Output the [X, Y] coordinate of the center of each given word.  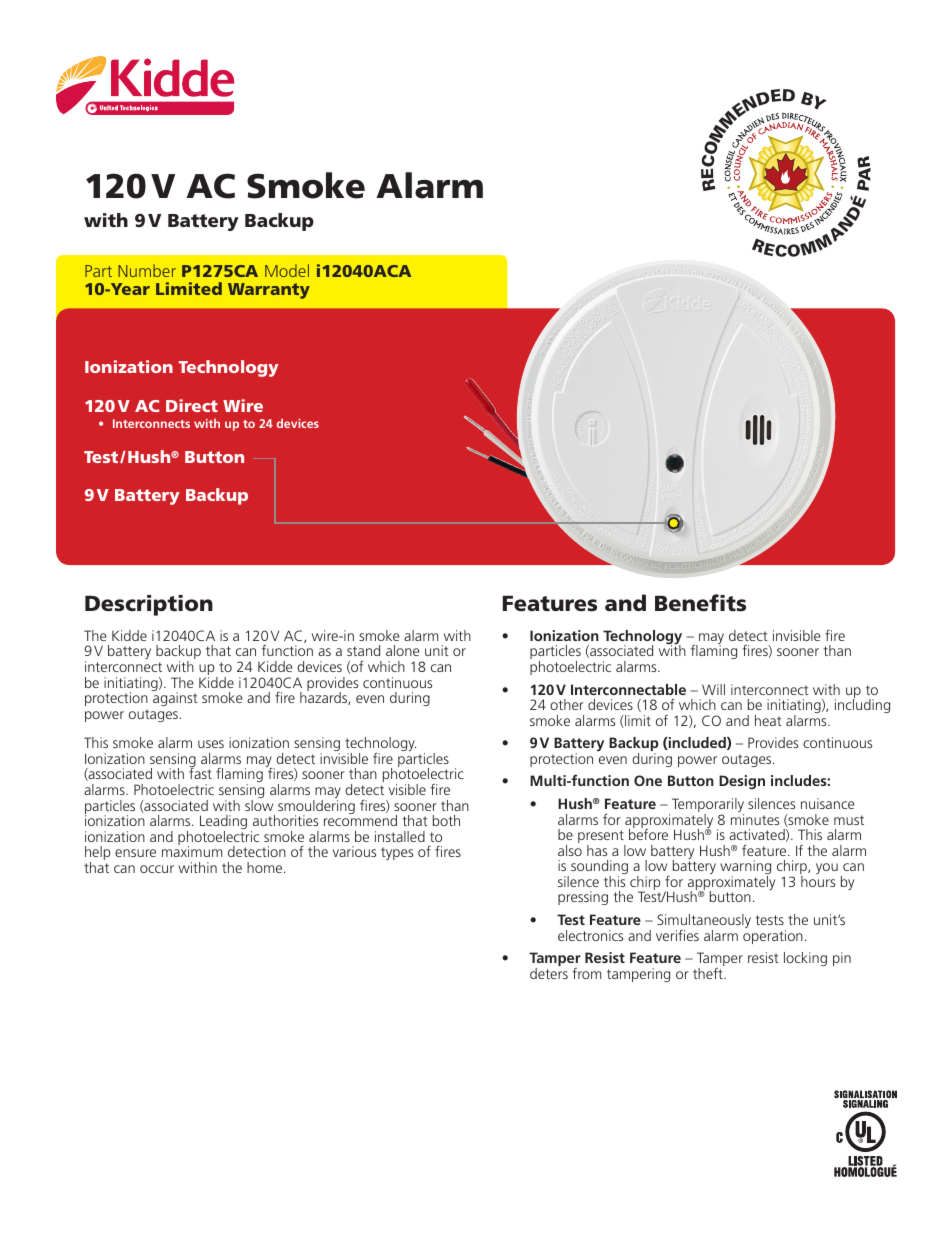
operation [773, 937]
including [862, 705]
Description [149, 605]
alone [402, 650]
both [446, 820]
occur [157, 869]
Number [147, 270]
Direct [192, 405]
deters [549, 973]
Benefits [700, 603]
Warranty [269, 291]
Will [713, 689]
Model [287, 270]
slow [259, 804]
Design [742, 782]
